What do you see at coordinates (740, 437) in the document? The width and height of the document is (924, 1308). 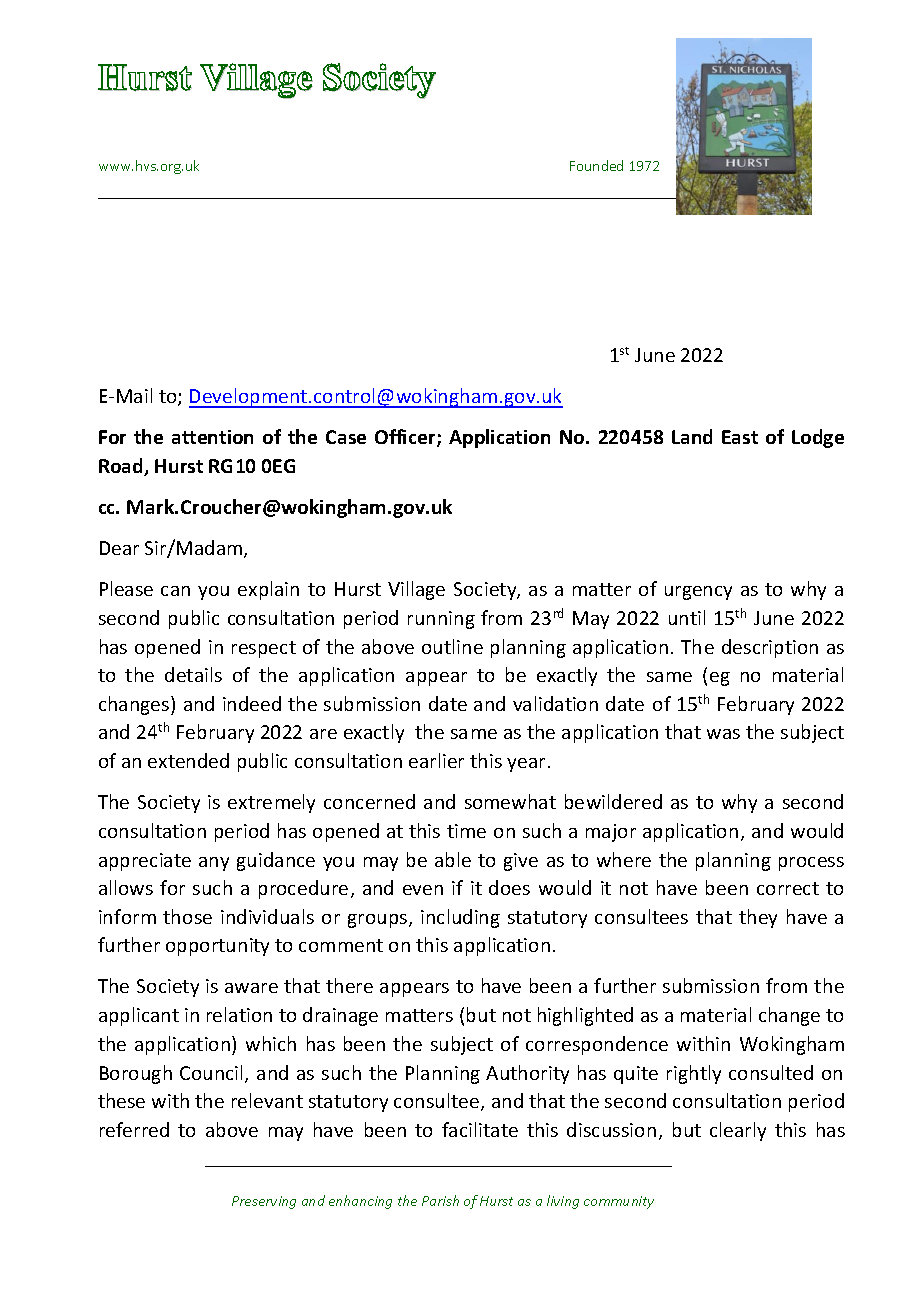 I see `East` at bounding box center [740, 437].
